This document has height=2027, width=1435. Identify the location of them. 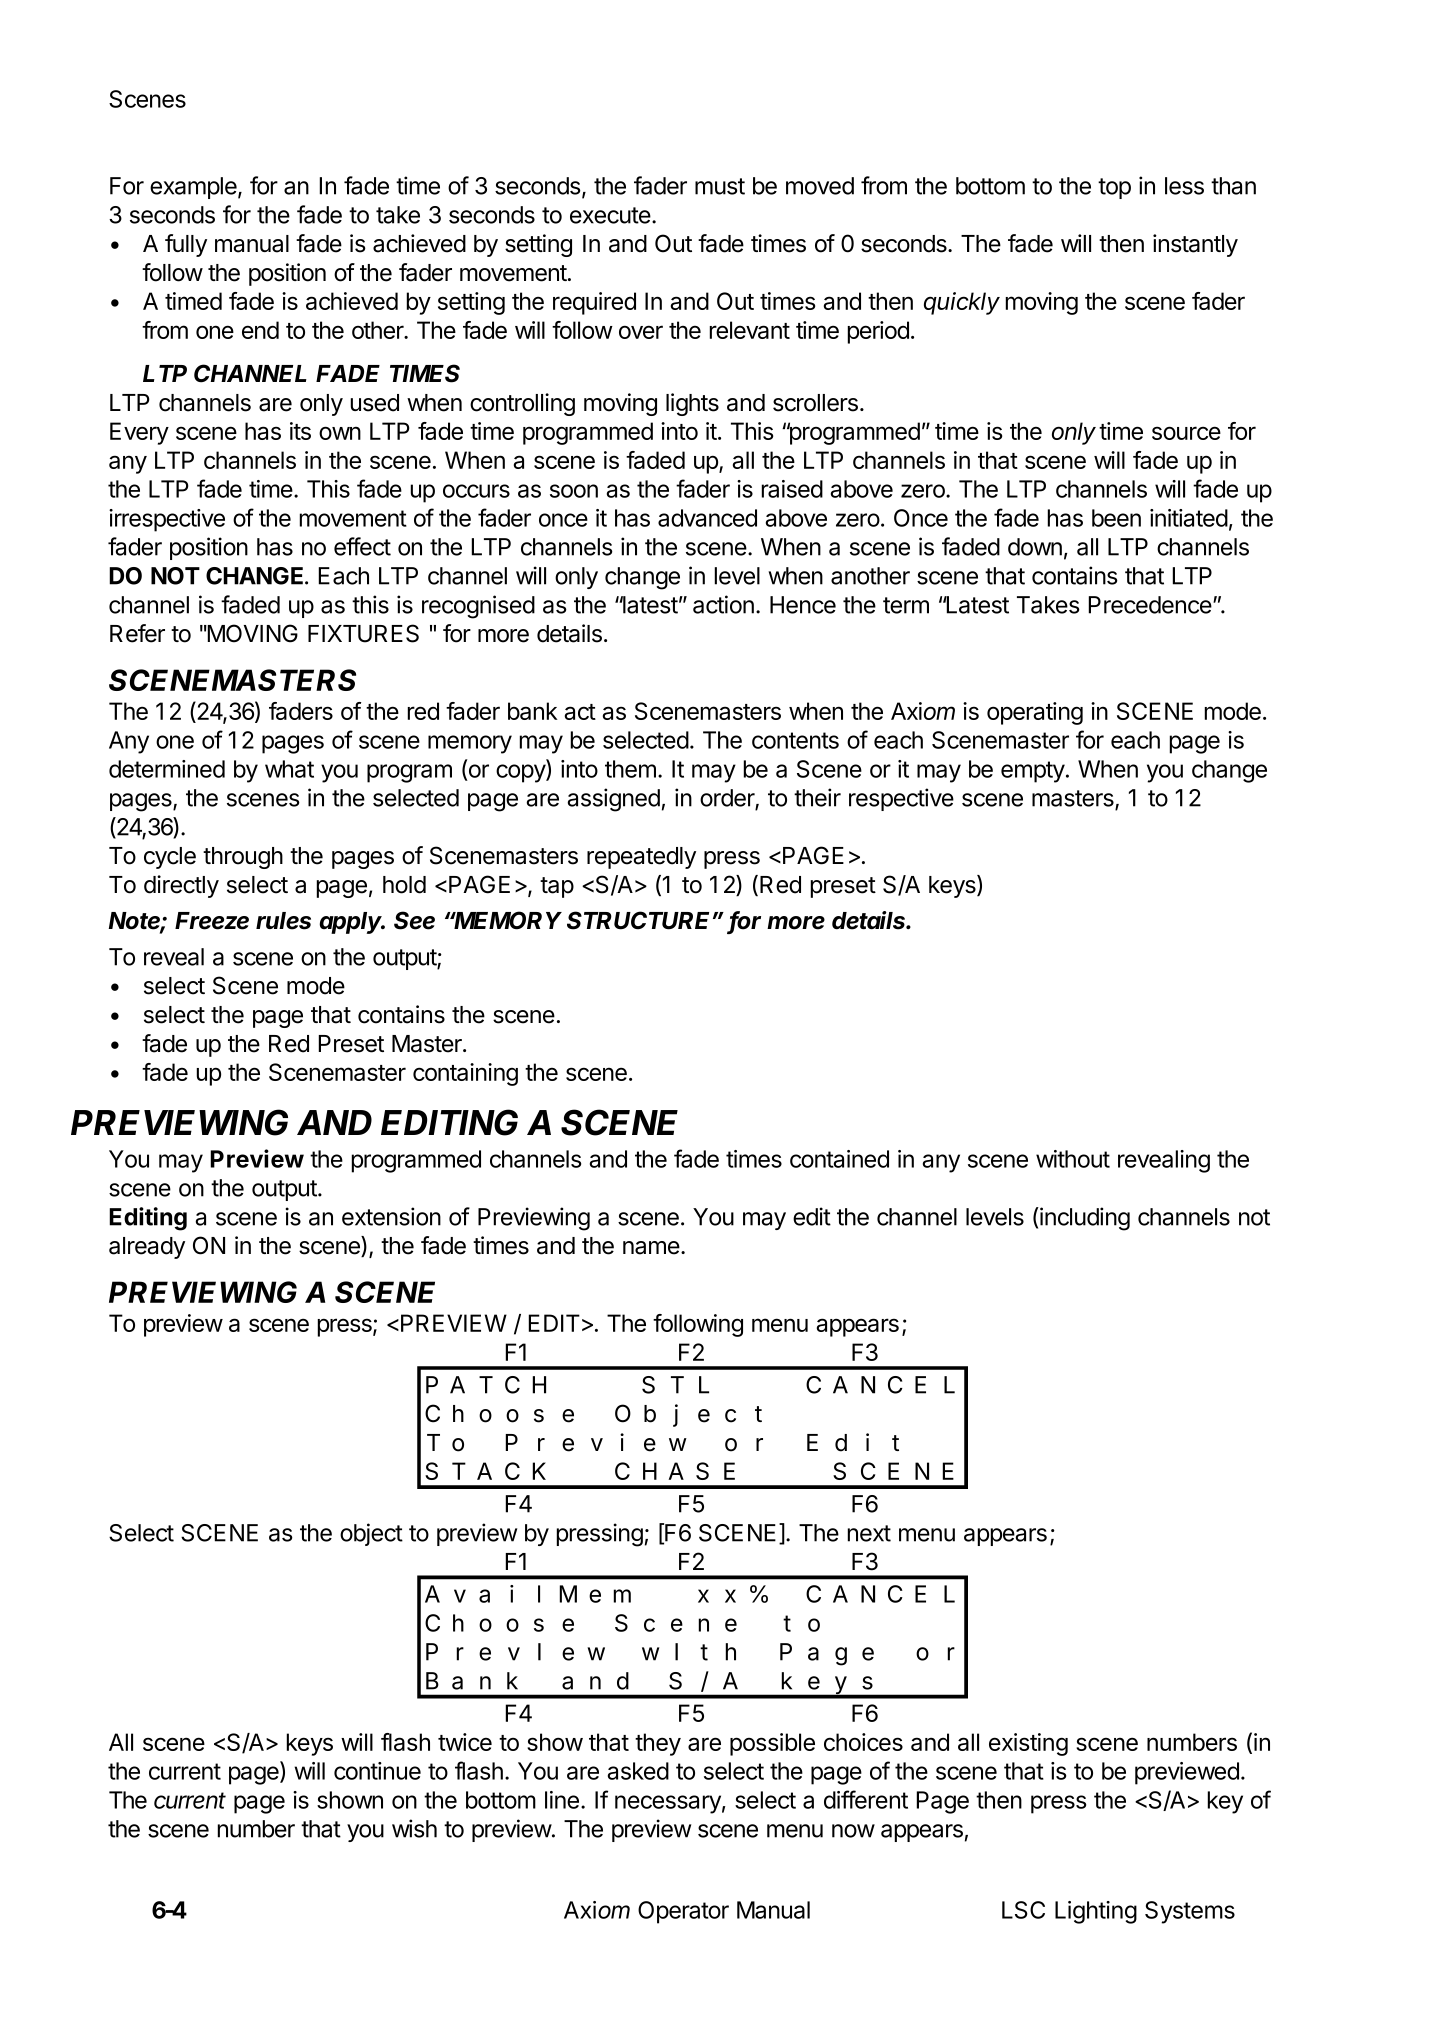
(630, 769).
